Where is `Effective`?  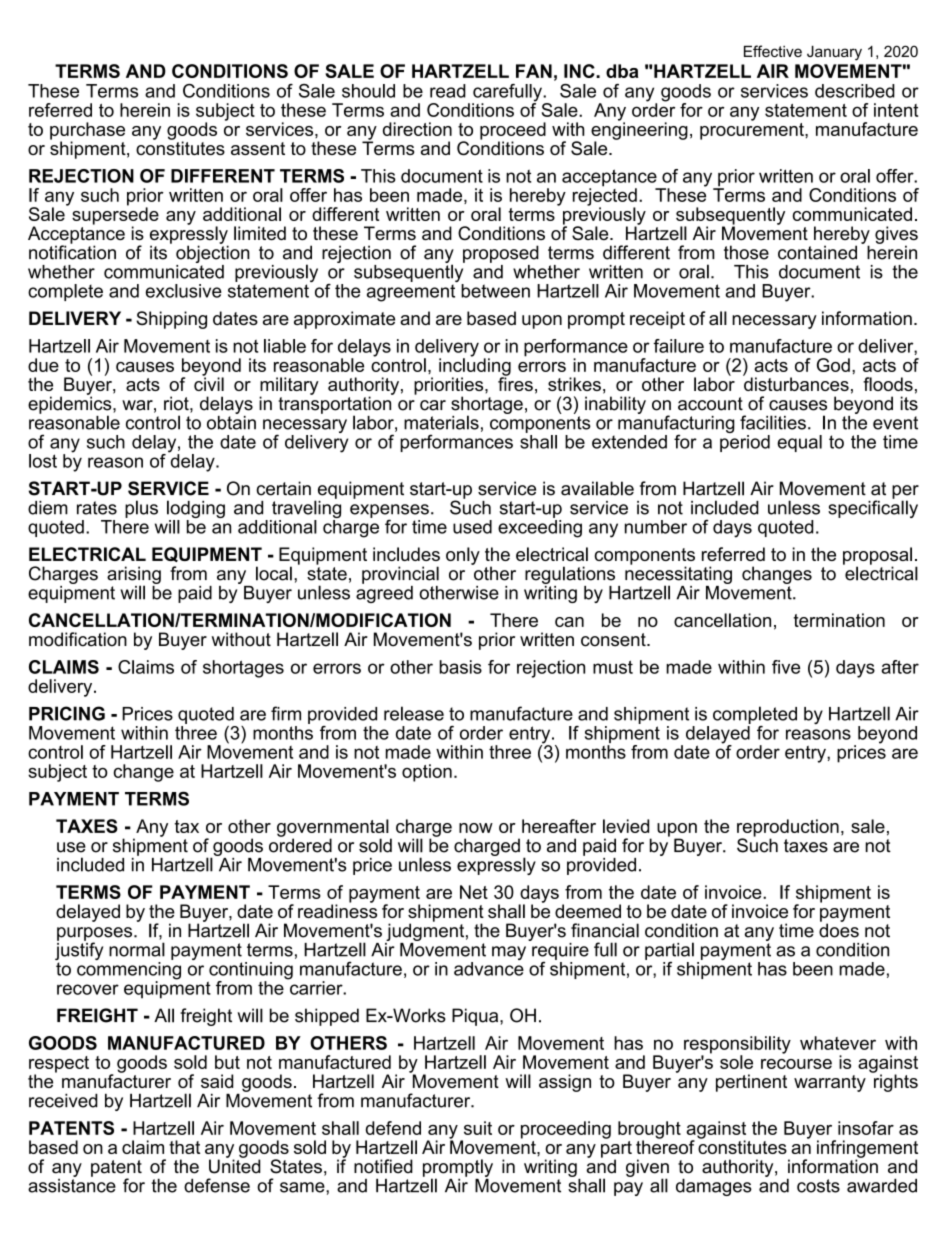 Effective is located at coordinates (773, 51).
